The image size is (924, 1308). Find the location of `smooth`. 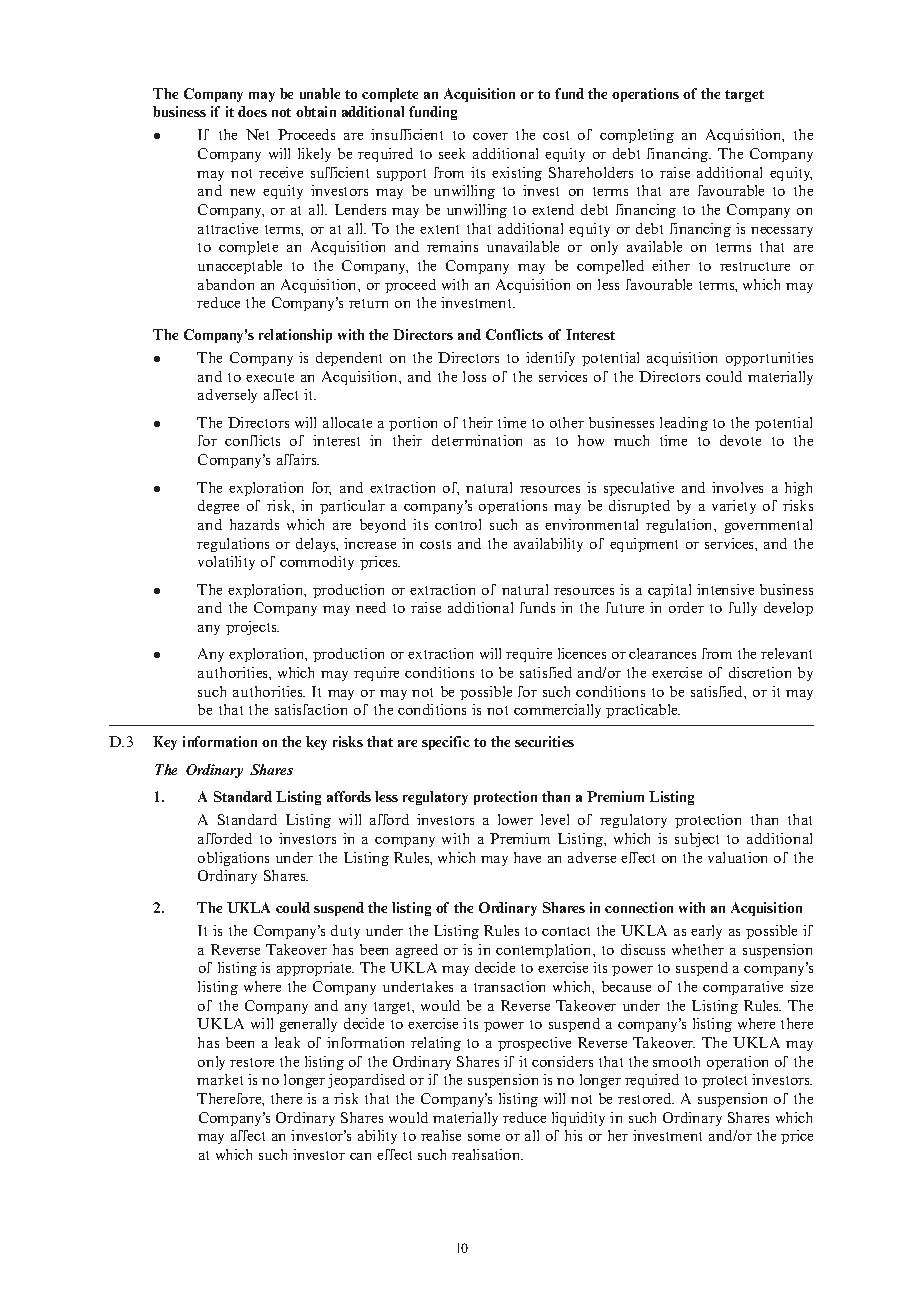

smooth is located at coordinates (676, 1061).
